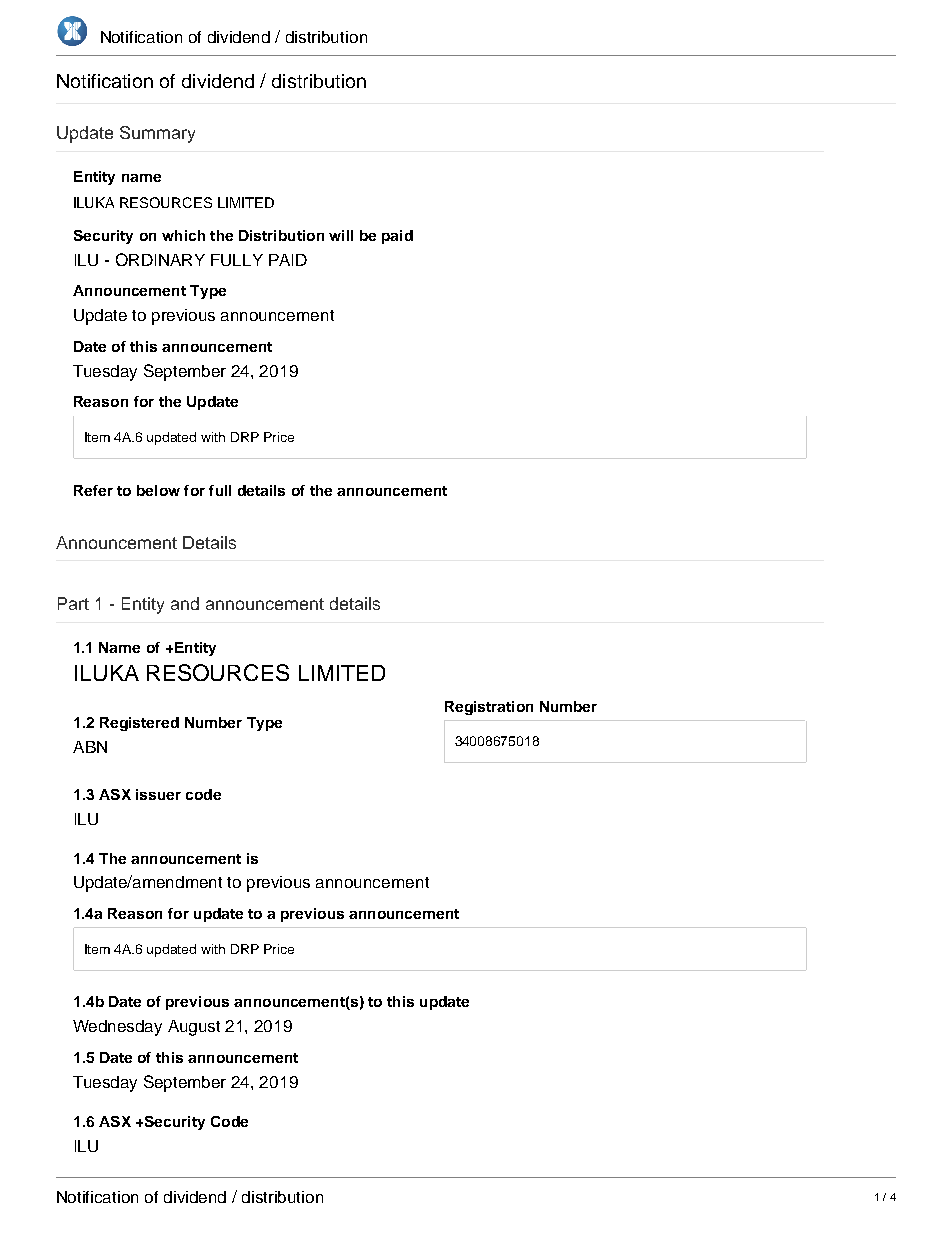 Image resolution: width=952 pixels, height=1233 pixels. I want to click on Part, so click(73, 603).
